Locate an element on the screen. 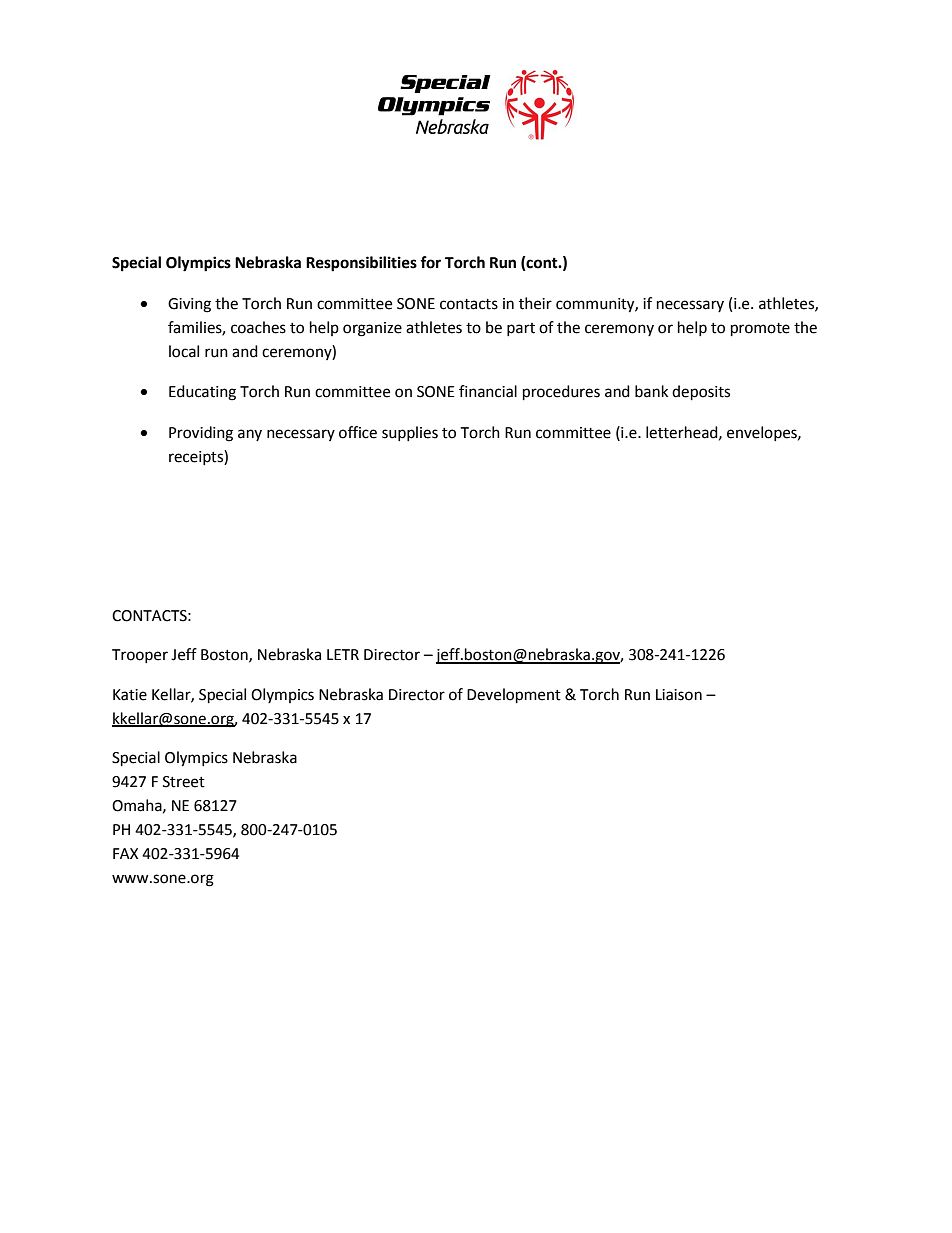  Street is located at coordinates (184, 782).
